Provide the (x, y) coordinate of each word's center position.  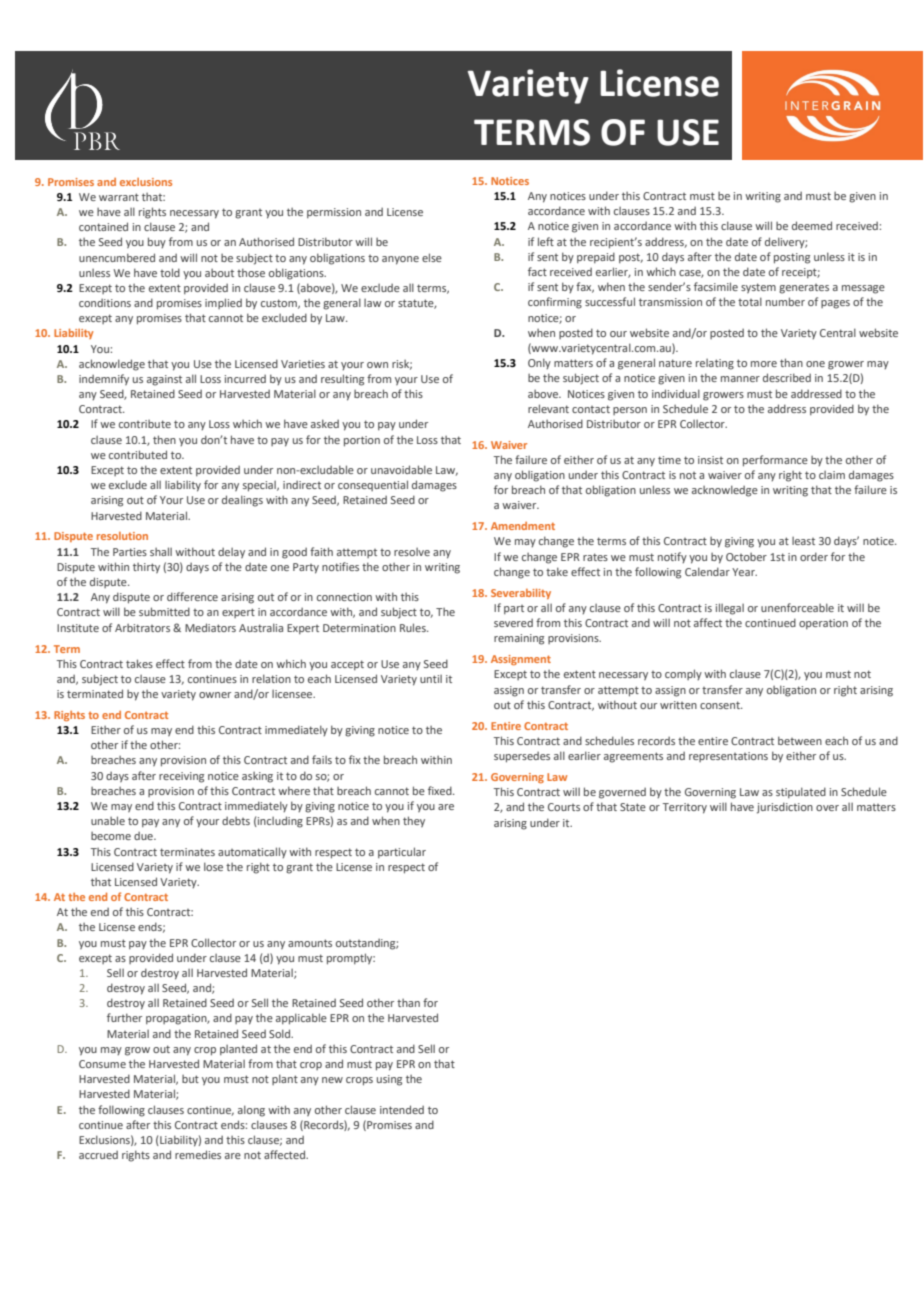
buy (157, 242)
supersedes (522, 757)
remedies (198, 1154)
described (787, 377)
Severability (521, 593)
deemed (812, 225)
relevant (548, 408)
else (432, 257)
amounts (310, 943)
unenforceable (797, 607)
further (124, 1017)
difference (192, 596)
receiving (181, 777)
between (800, 740)
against (164, 380)
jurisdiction (785, 808)
